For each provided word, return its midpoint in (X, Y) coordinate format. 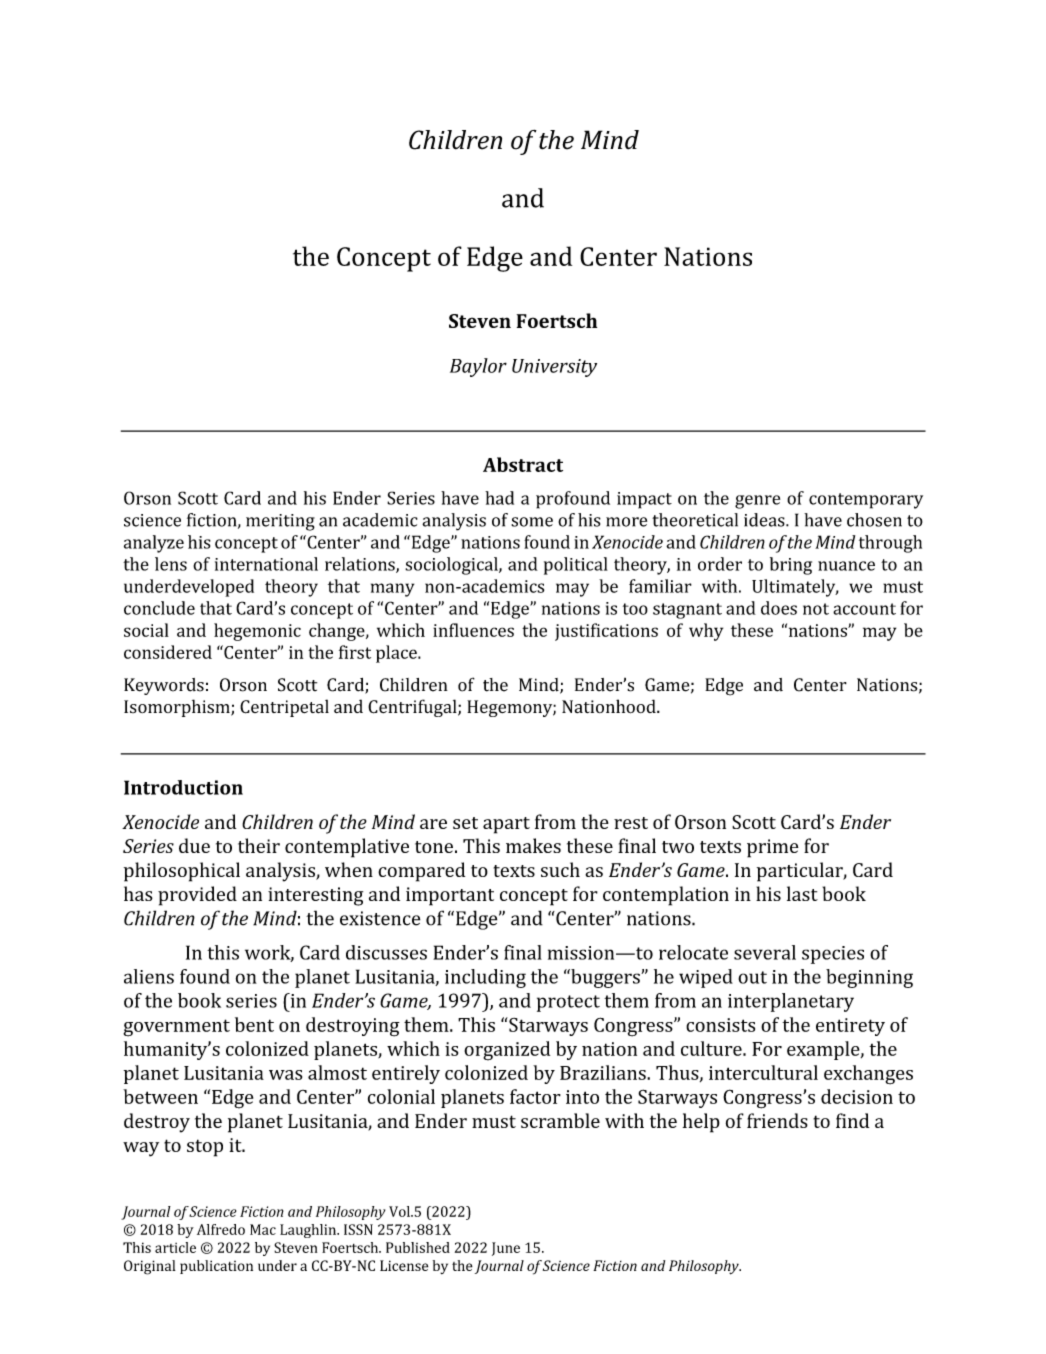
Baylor (478, 367)
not (816, 609)
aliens (149, 976)
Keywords (164, 686)
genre (757, 502)
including (485, 978)
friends (777, 1120)
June (506, 1249)
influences (473, 630)
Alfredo (221, 1229)
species (833, 955)
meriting (280, 522)
